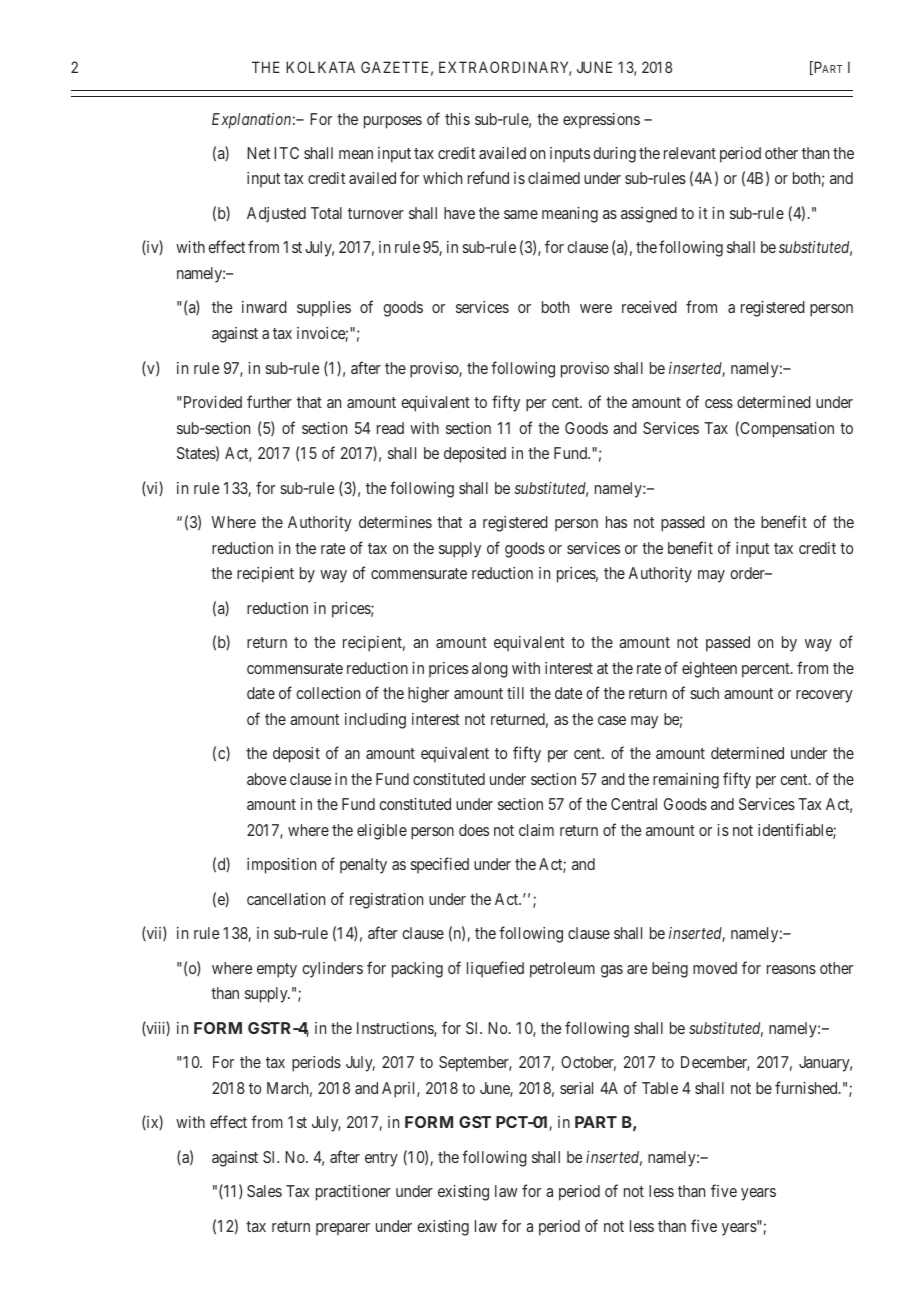 Image resolution: width=924 pixels, height=1308 pixels. What do you see at coordinates (490, 670) in the screenshot?
I see `along` at bounding box center [490, 670].
